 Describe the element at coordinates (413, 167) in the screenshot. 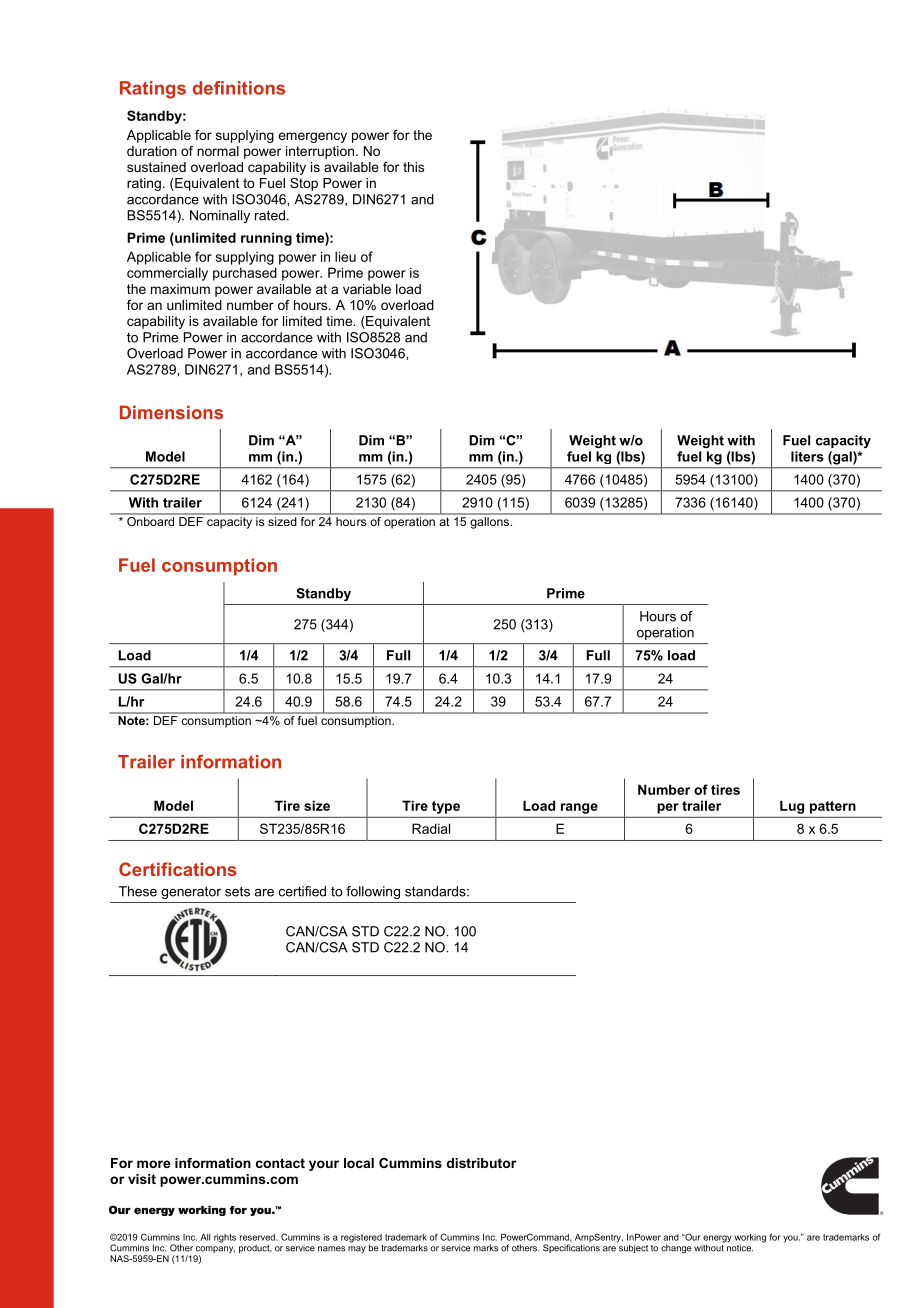

I see `this` at that location.
